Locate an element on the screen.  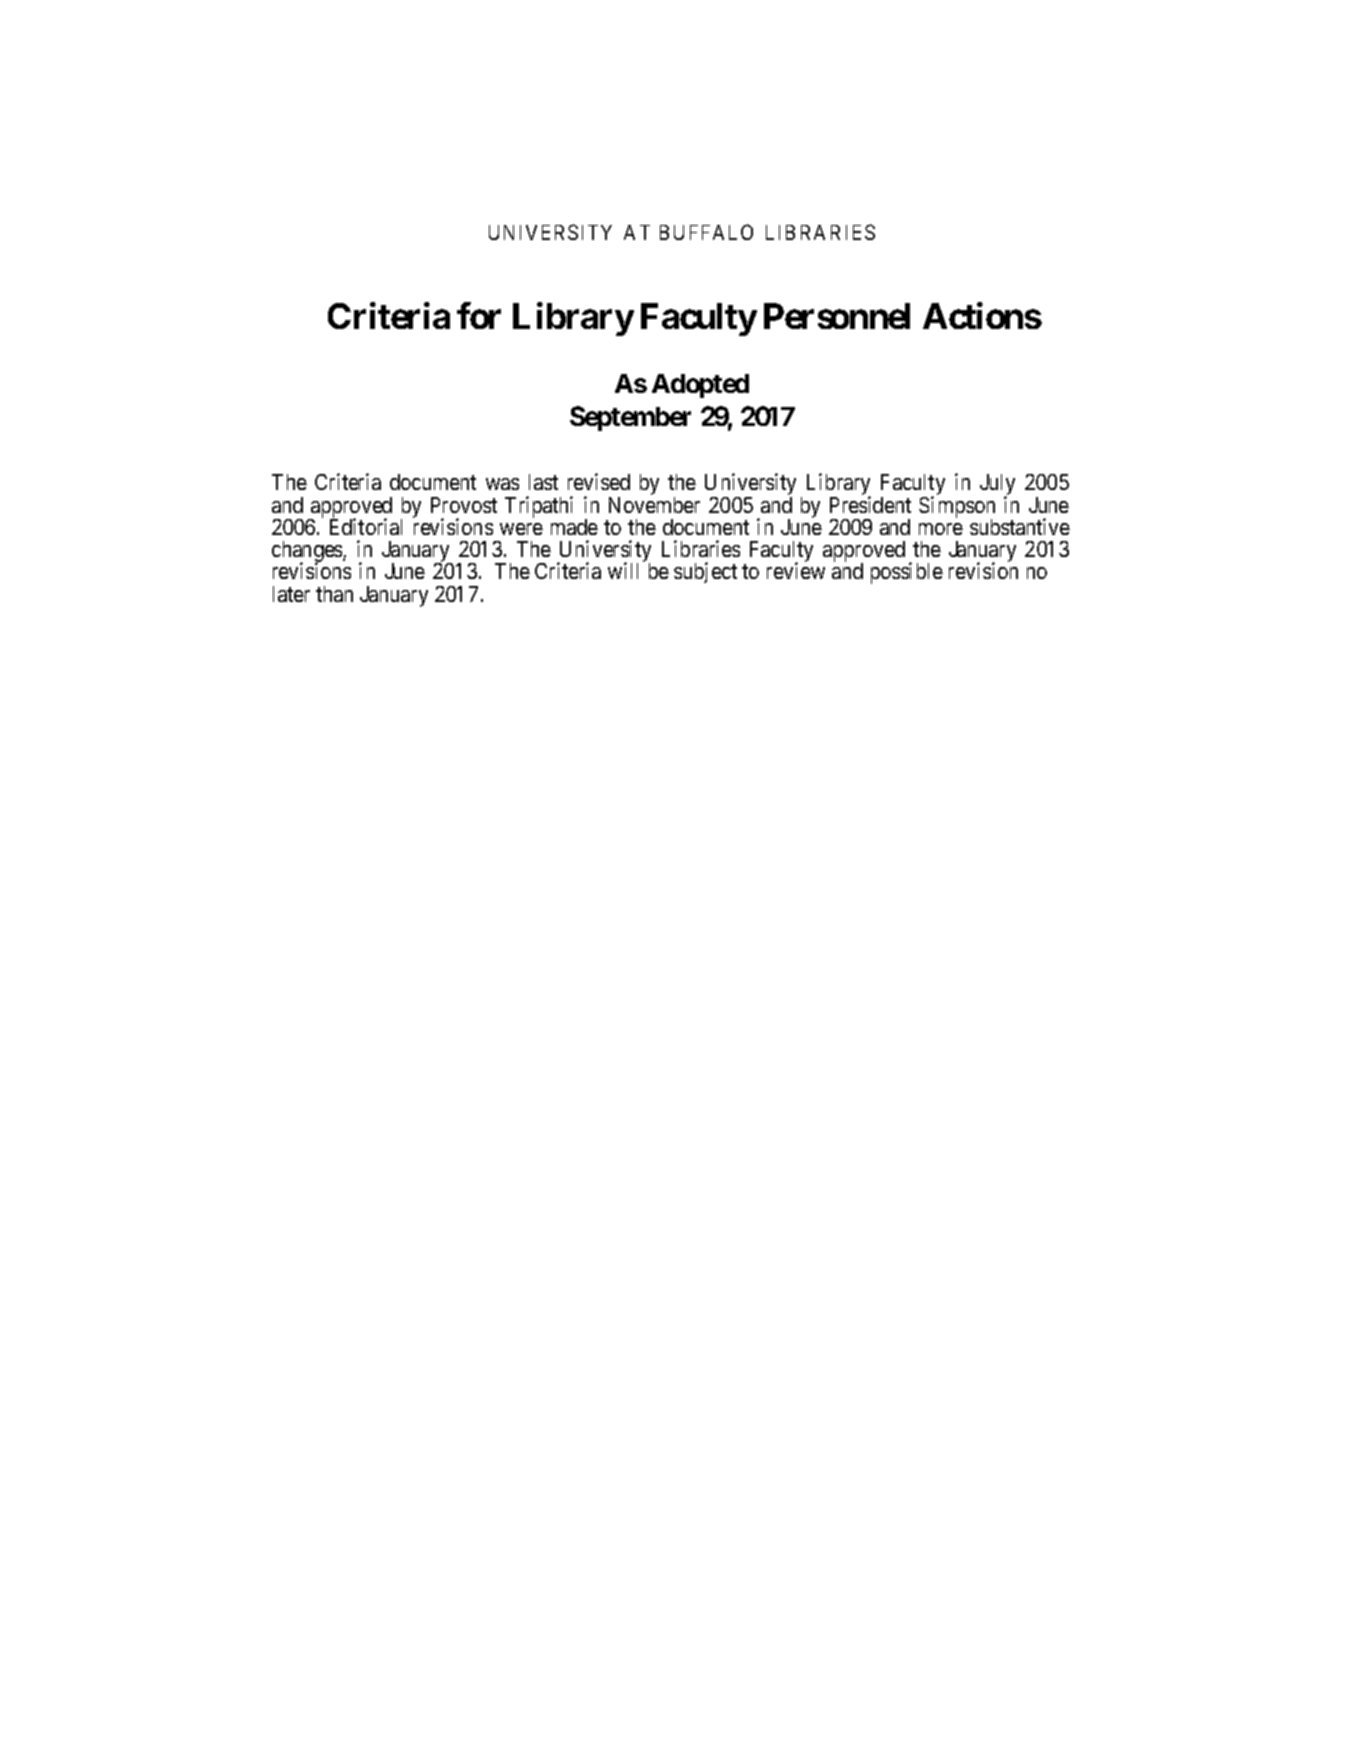
more is located at coordinates (941, 529).
